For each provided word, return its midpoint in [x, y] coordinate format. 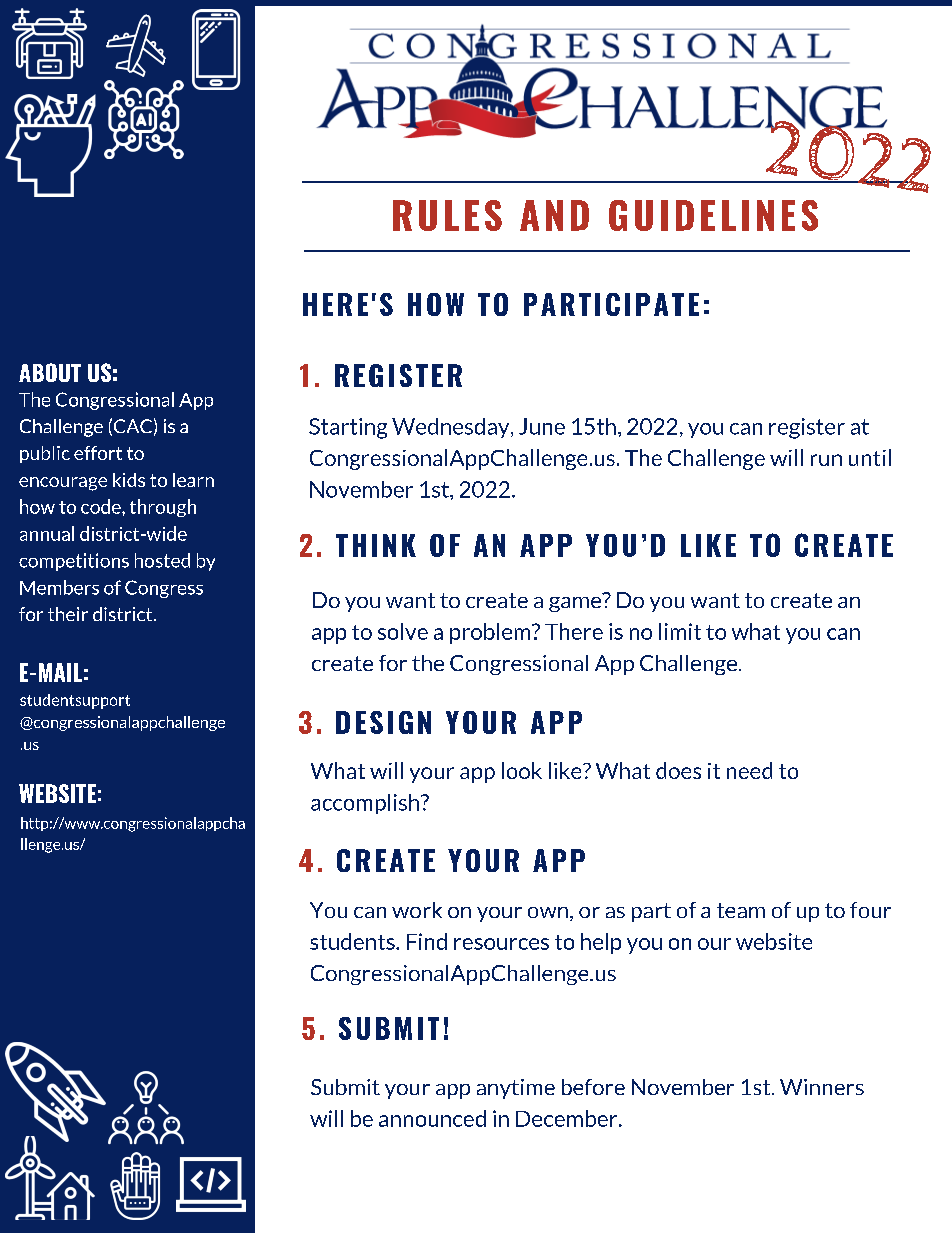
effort [98, 453]
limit [680, 631]
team [741, 910]
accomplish [365, 804]
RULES [447, 215]
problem [491, 633]
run [826, 460]
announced [432, 1118]
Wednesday [452, 428]
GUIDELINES [713, 215]
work [417, 910]
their [68, 614]
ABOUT [50, 372]
